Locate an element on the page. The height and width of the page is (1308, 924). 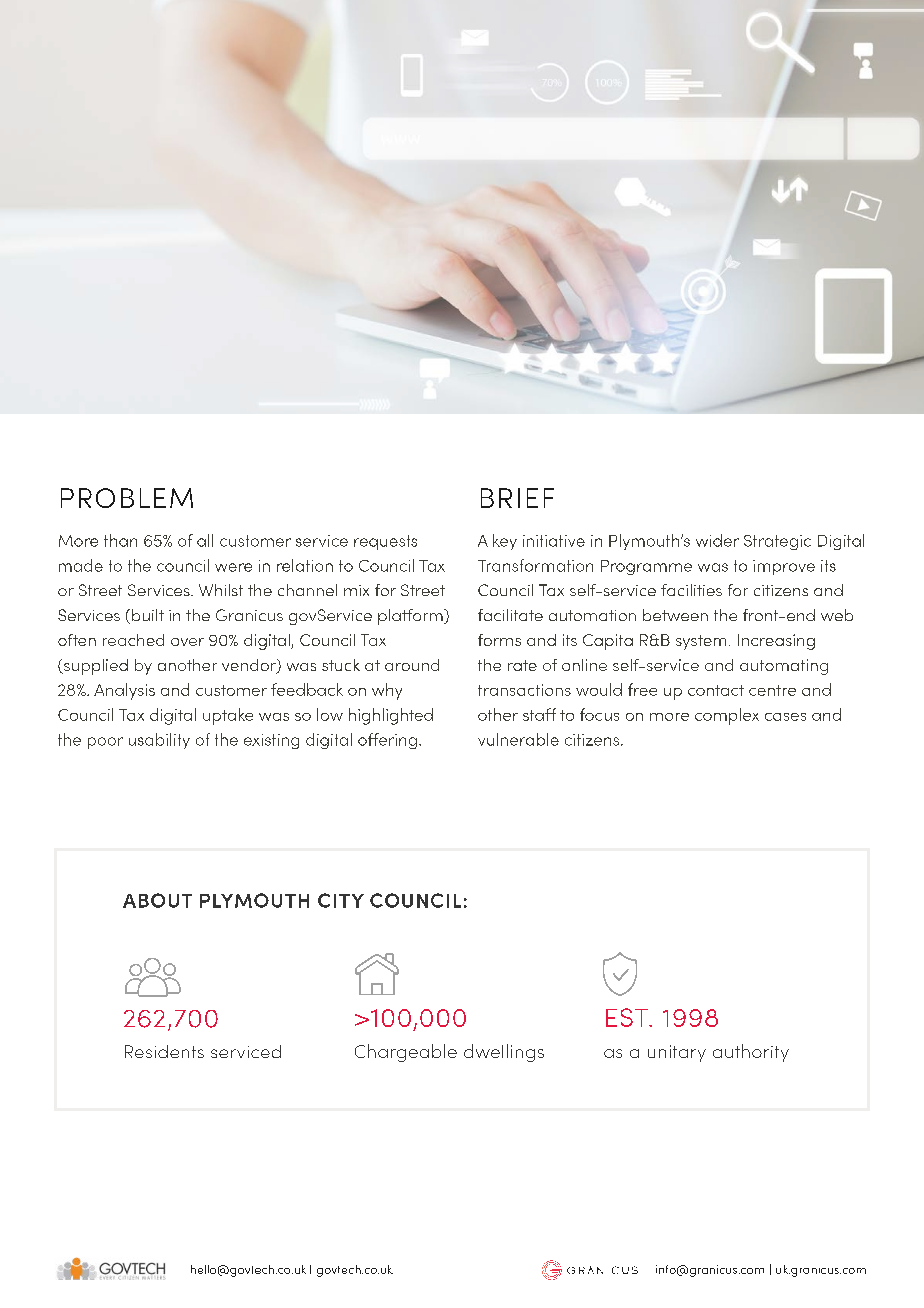
centre is located at coordinates (772, 690).
